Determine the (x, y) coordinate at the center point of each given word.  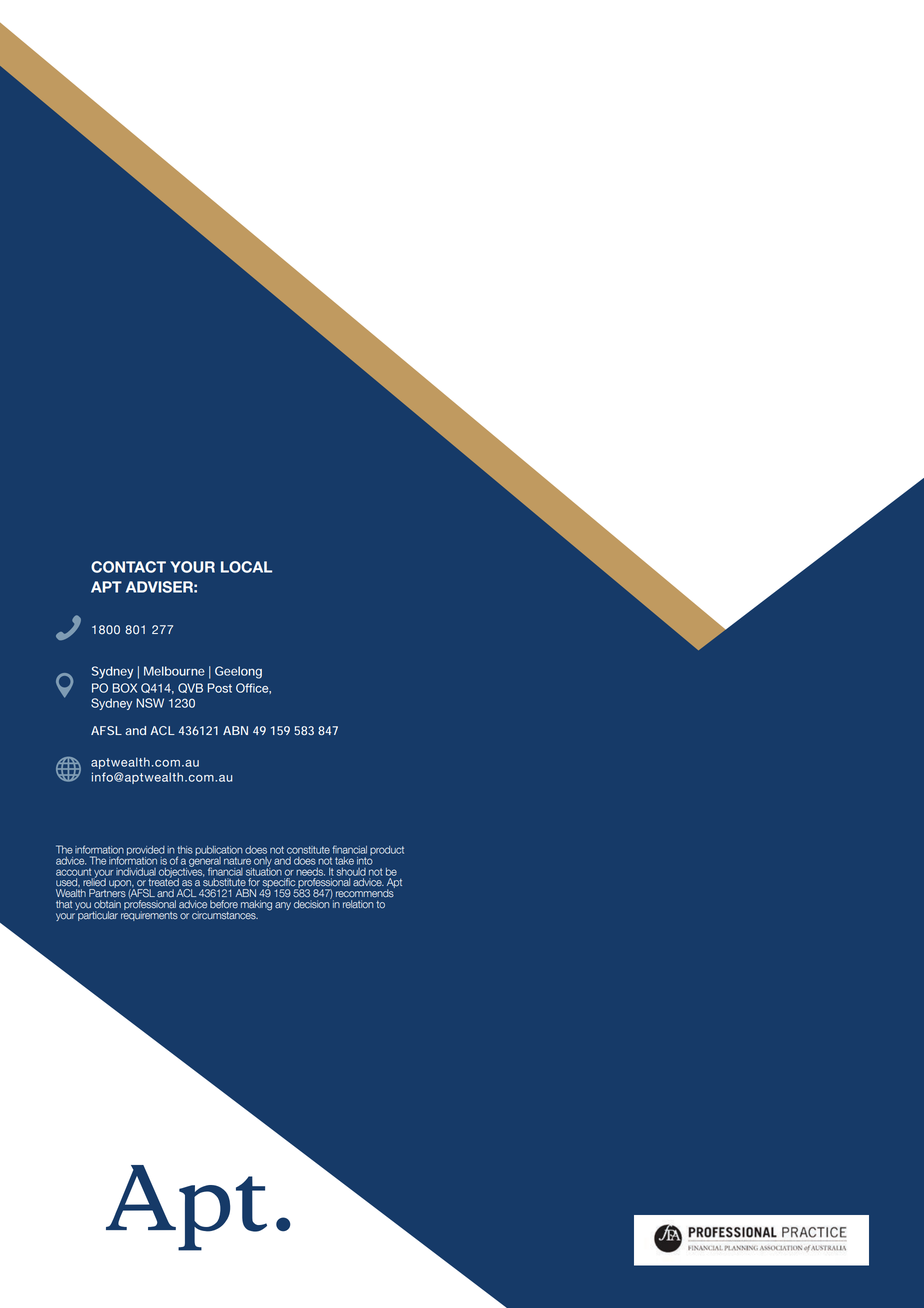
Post (219, 688)
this (185, 850)
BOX (125, 688)
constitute (308, 850)
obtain (107, 904)
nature (237, 861)
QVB (190, 688)
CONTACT (128, 567)
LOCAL (246, 567)
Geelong (238, 672)
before (224, 904)
